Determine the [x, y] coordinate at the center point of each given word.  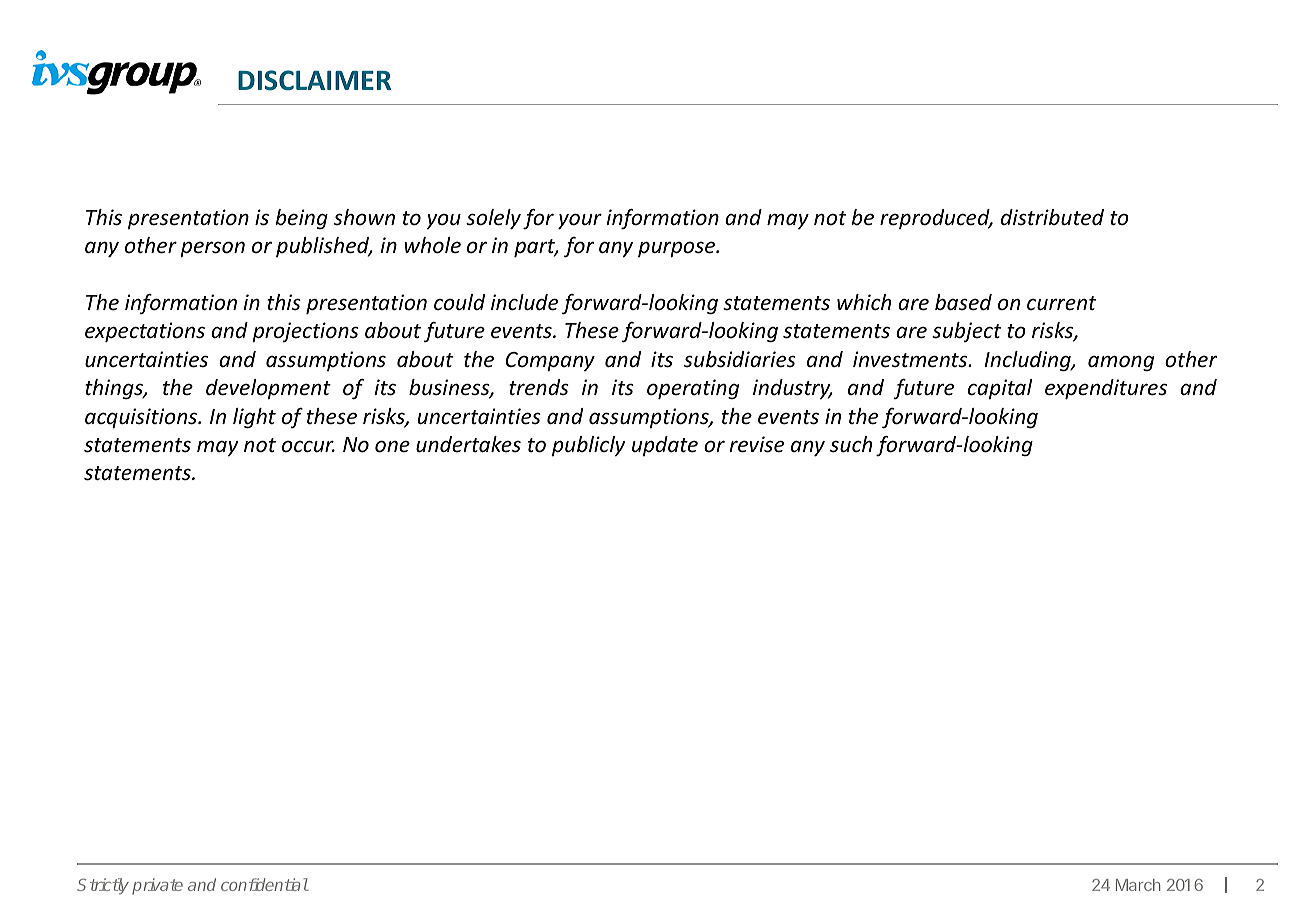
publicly [588, 446]
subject [966, 332]
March [1138, 885]
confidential [264, 884]
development [268, 389]
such [851, 444]
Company [550, 362]
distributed [1052, 217]
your [580, 221]
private [157, 886]
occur [308, 446]
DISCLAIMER [314, 80]
